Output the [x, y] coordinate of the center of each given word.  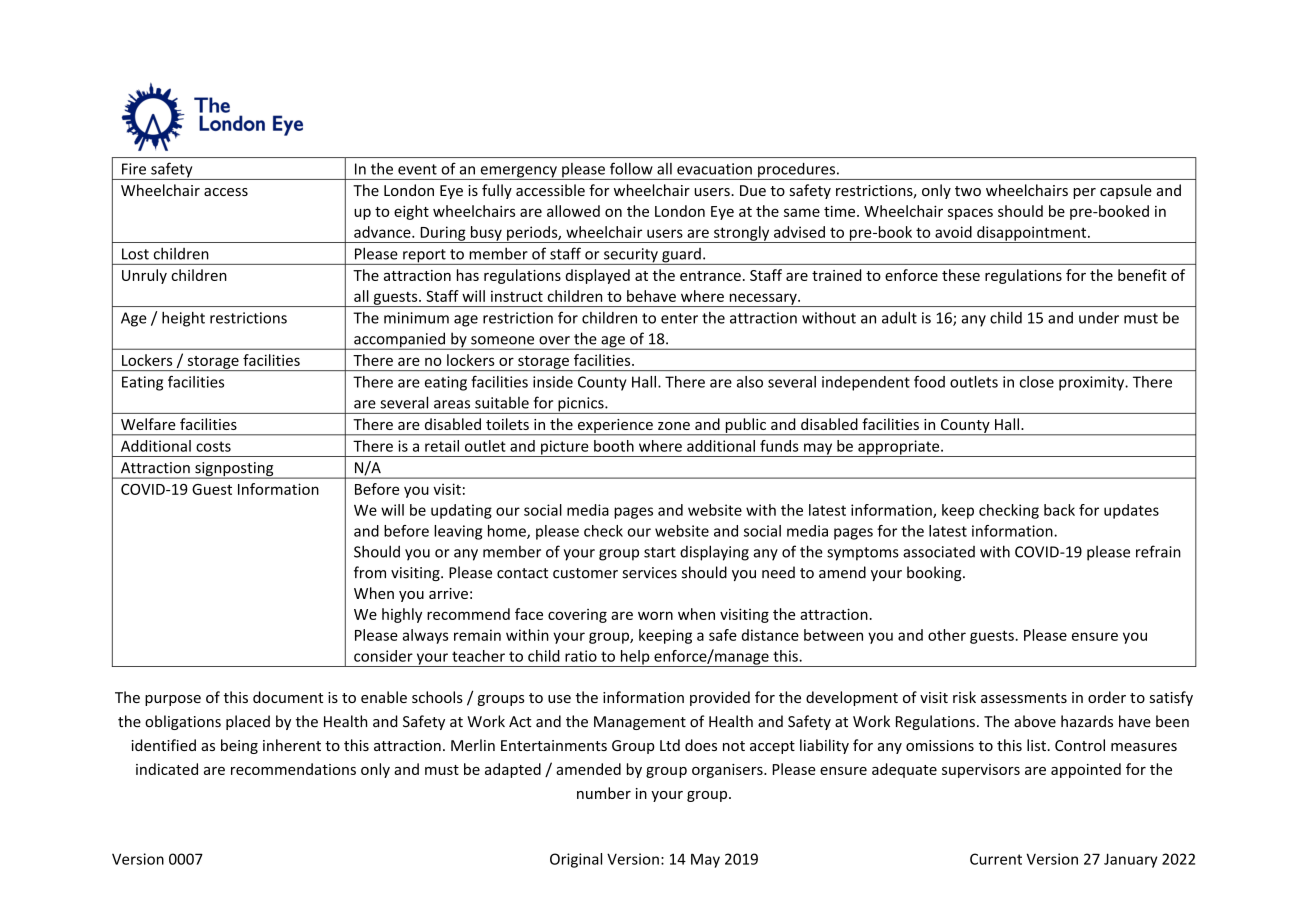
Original [576, 860]
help [635, 658]
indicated [167, 769]
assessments [1024, 698]
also [750, 382]
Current [996, 859]
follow [631, 168]
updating [461, 511]
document [288, 697]
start [660, 552]
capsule [1126, 191]
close [1037, 382]
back [1059, 510]
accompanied [399, 341]
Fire [134, 169]
